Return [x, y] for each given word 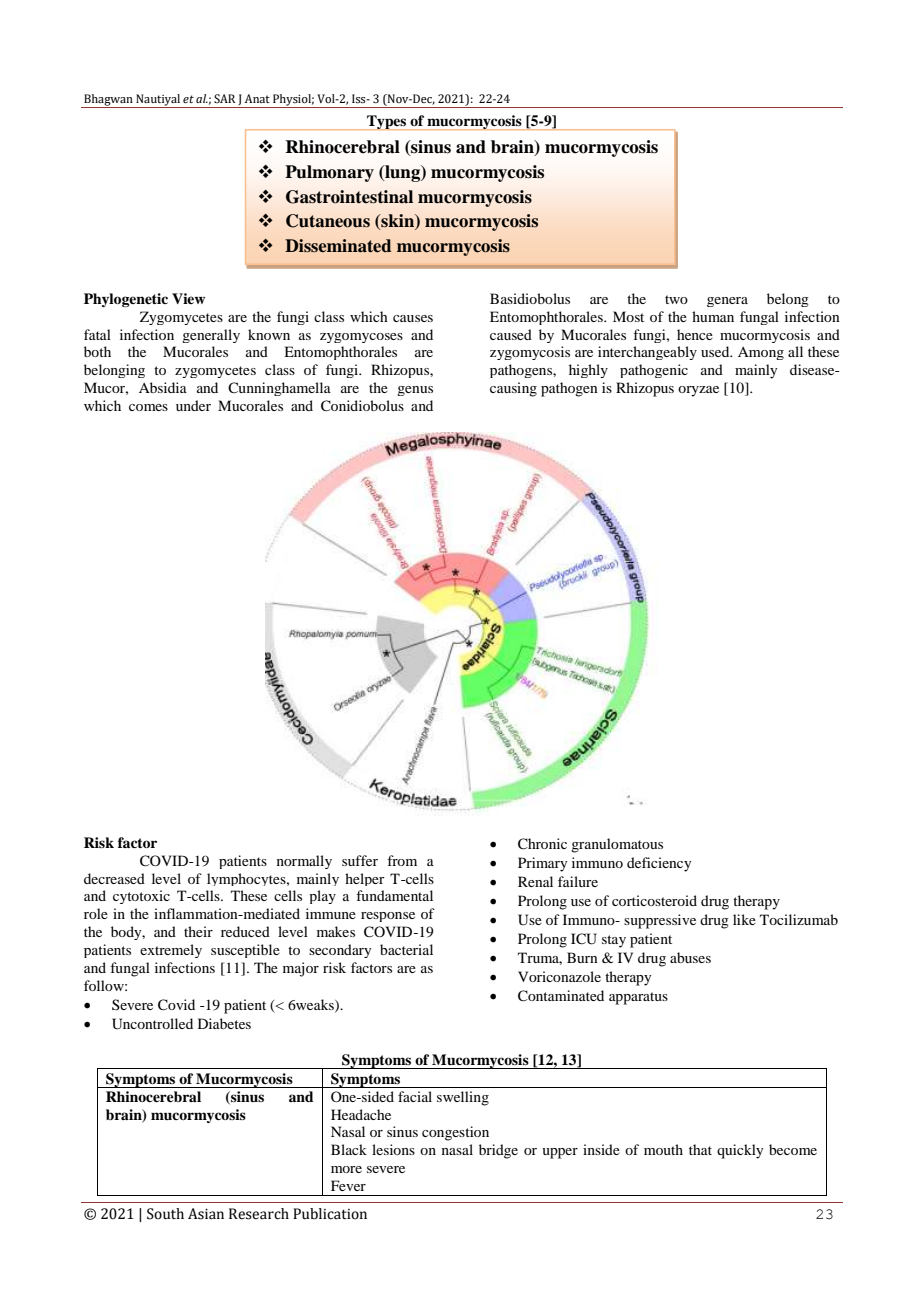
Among [761, 353]
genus [415, 391]
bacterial [406, 949]
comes [148, 407]
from [402, 860]
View [188, 298]
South [165, 1214]
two [676, 299]
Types [387, 122]
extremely [171, 951]
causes [413, 318]
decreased [114, 878]
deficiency [659, 864]
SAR [225, 98]
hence [695, 334]
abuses [690, 957]
